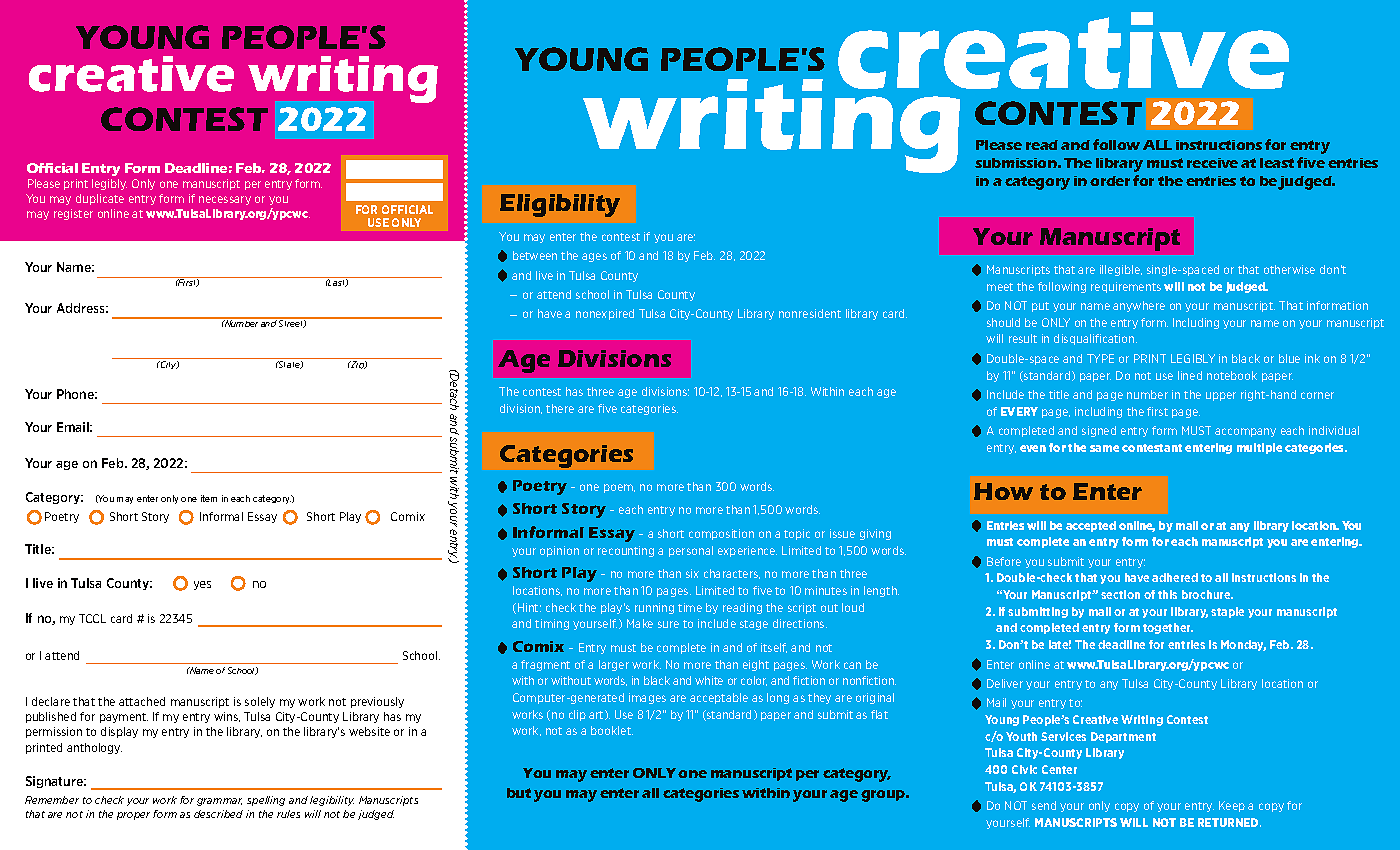 This image has height=850, width=1400. What do you see at coordinates (709, 680) in the image?
I see `white` at bounding box center [709, 680].
